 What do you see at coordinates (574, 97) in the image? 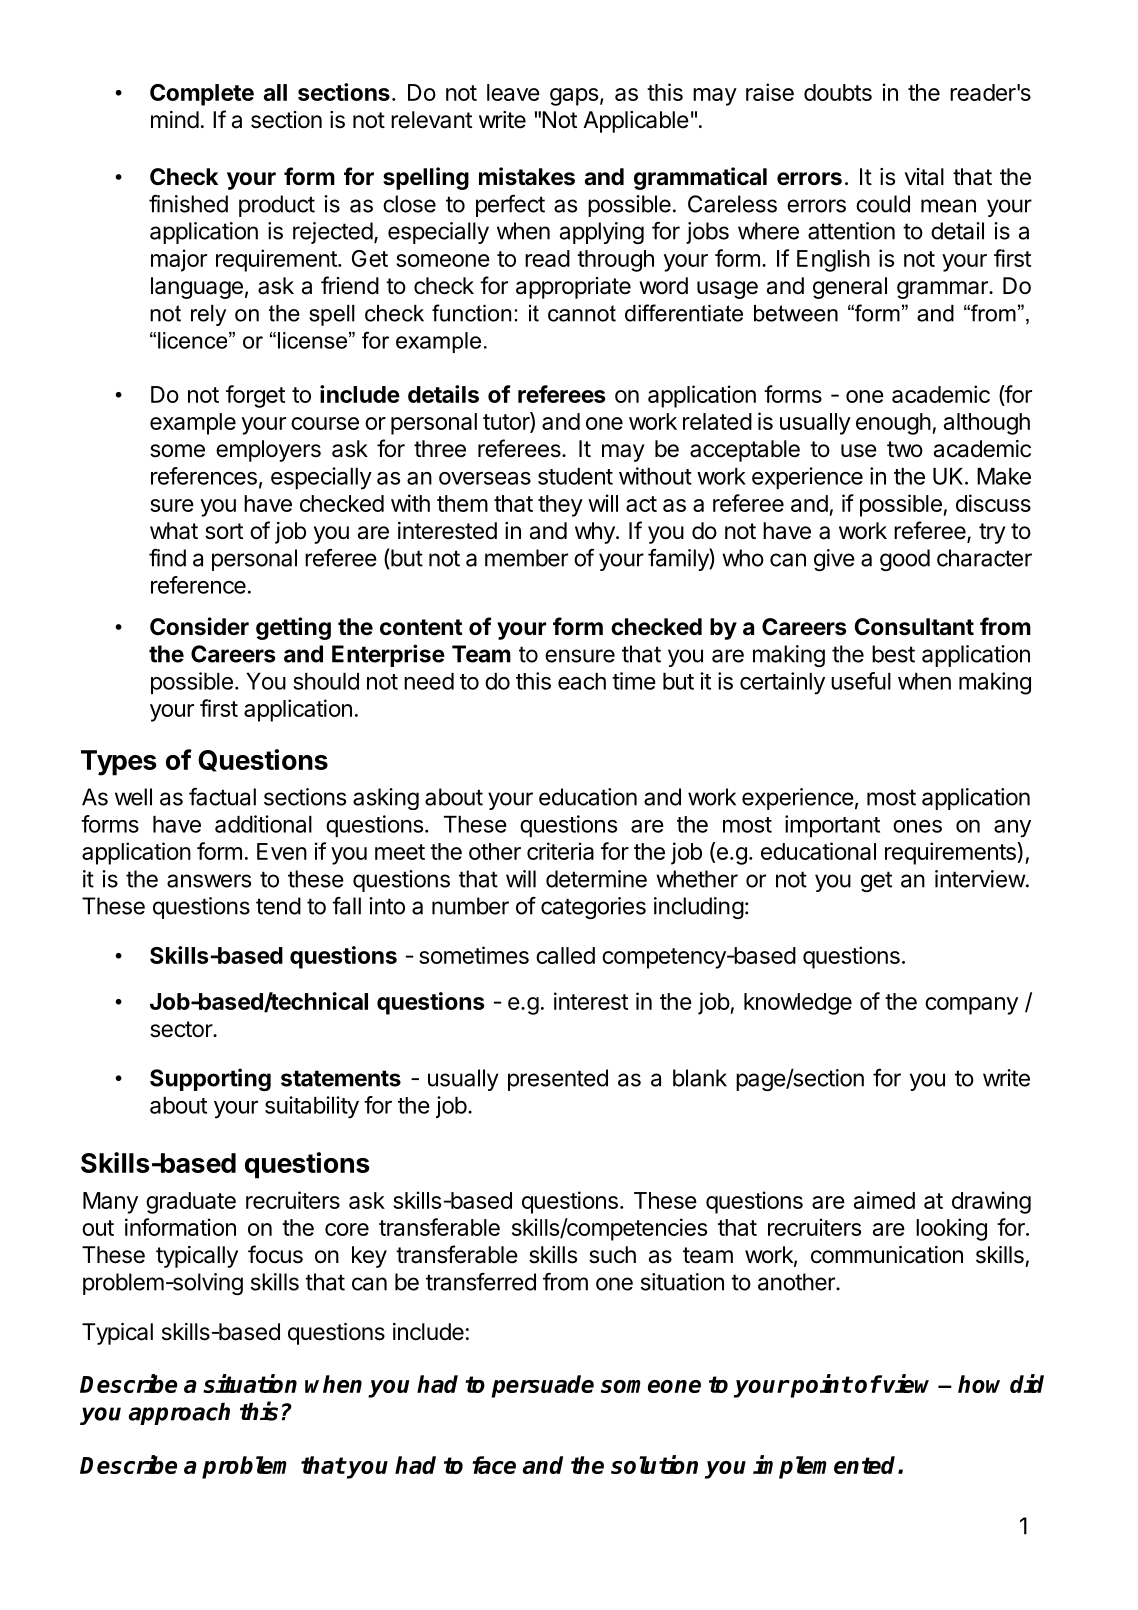
I see `gaps` at bounding box center [574, 97].
